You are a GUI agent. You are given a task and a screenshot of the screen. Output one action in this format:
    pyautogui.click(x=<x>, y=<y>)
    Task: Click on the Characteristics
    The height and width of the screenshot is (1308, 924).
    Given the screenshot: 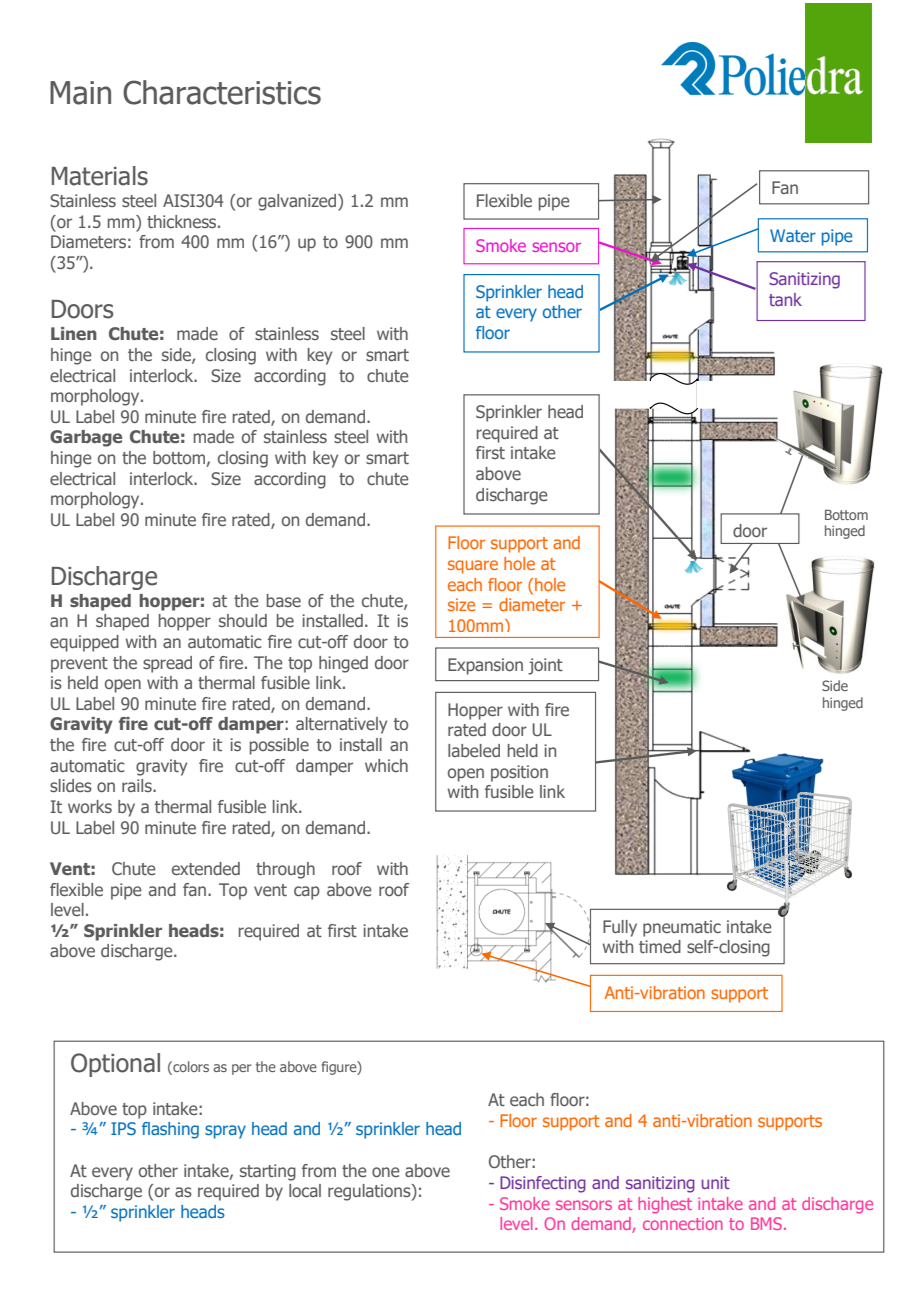 What is the action you would take?
    pyautogui.click(x=222, y=92)
